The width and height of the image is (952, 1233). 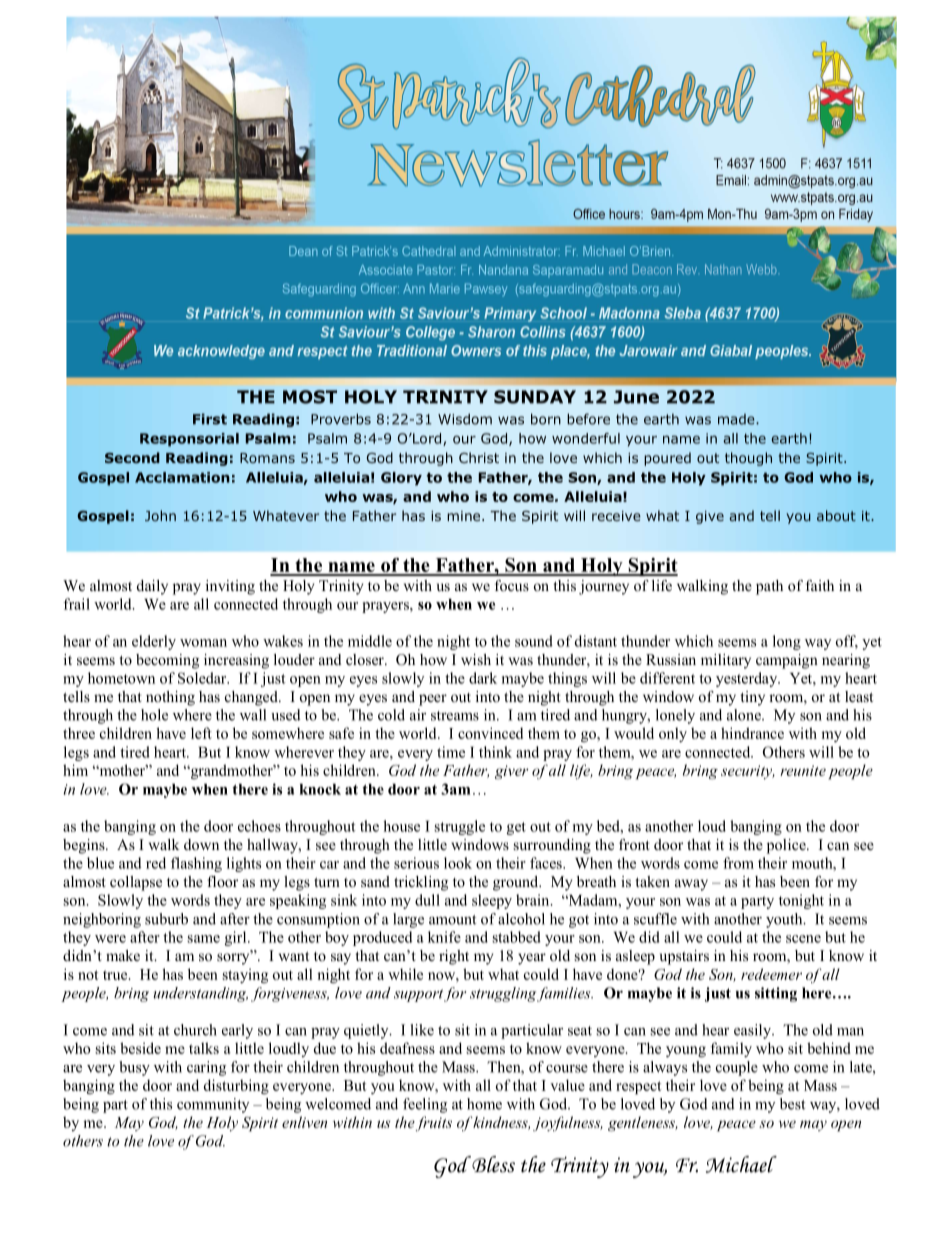 What do you see at coordinates (451, 752) in the image?
I see `time` at bounding box center [451, 752].
